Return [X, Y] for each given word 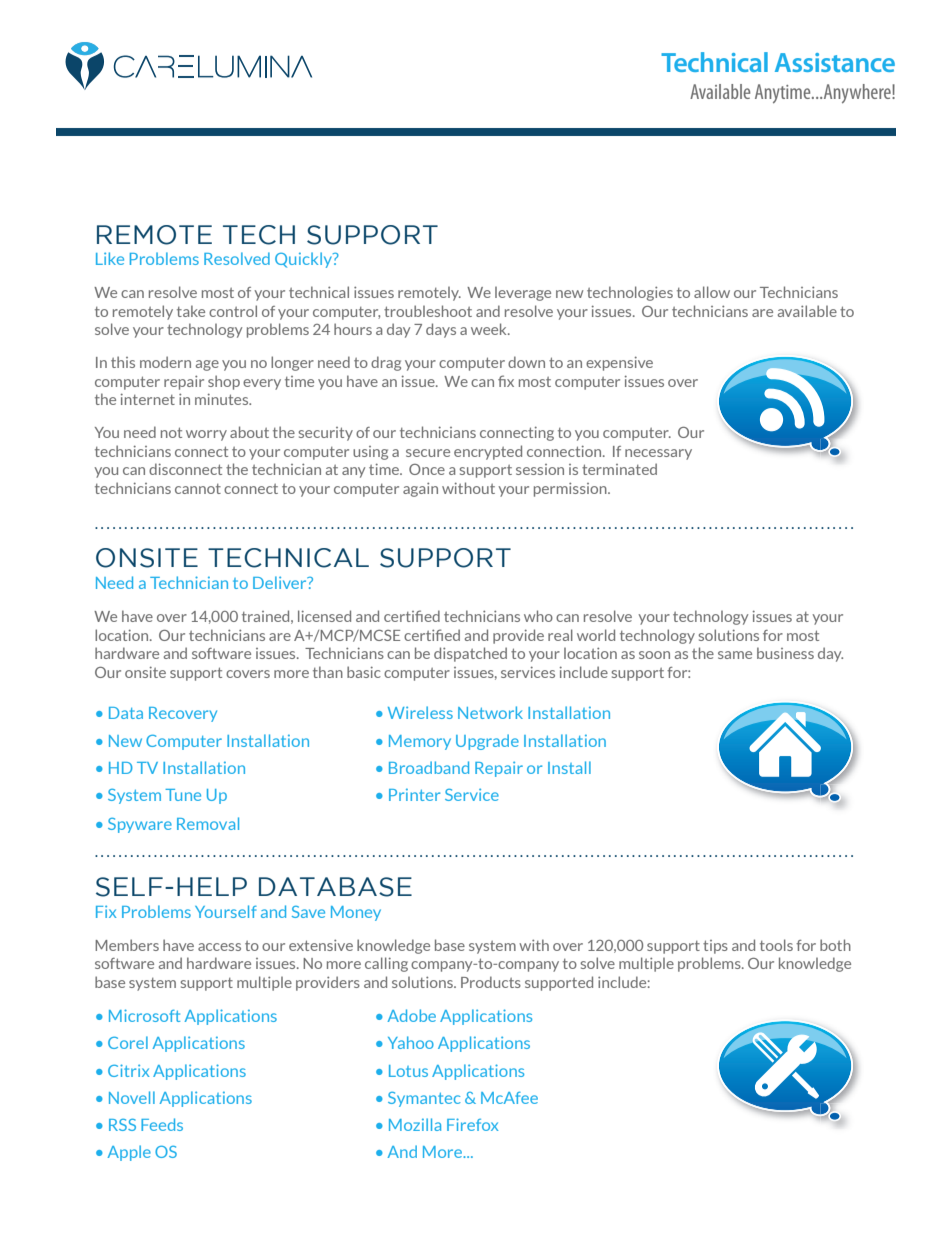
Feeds [162, 1124]
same [735, 655]
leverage [523, 294]
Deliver [281, 582]
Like [110, 258]
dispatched [470, 654]
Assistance [835, 62]
